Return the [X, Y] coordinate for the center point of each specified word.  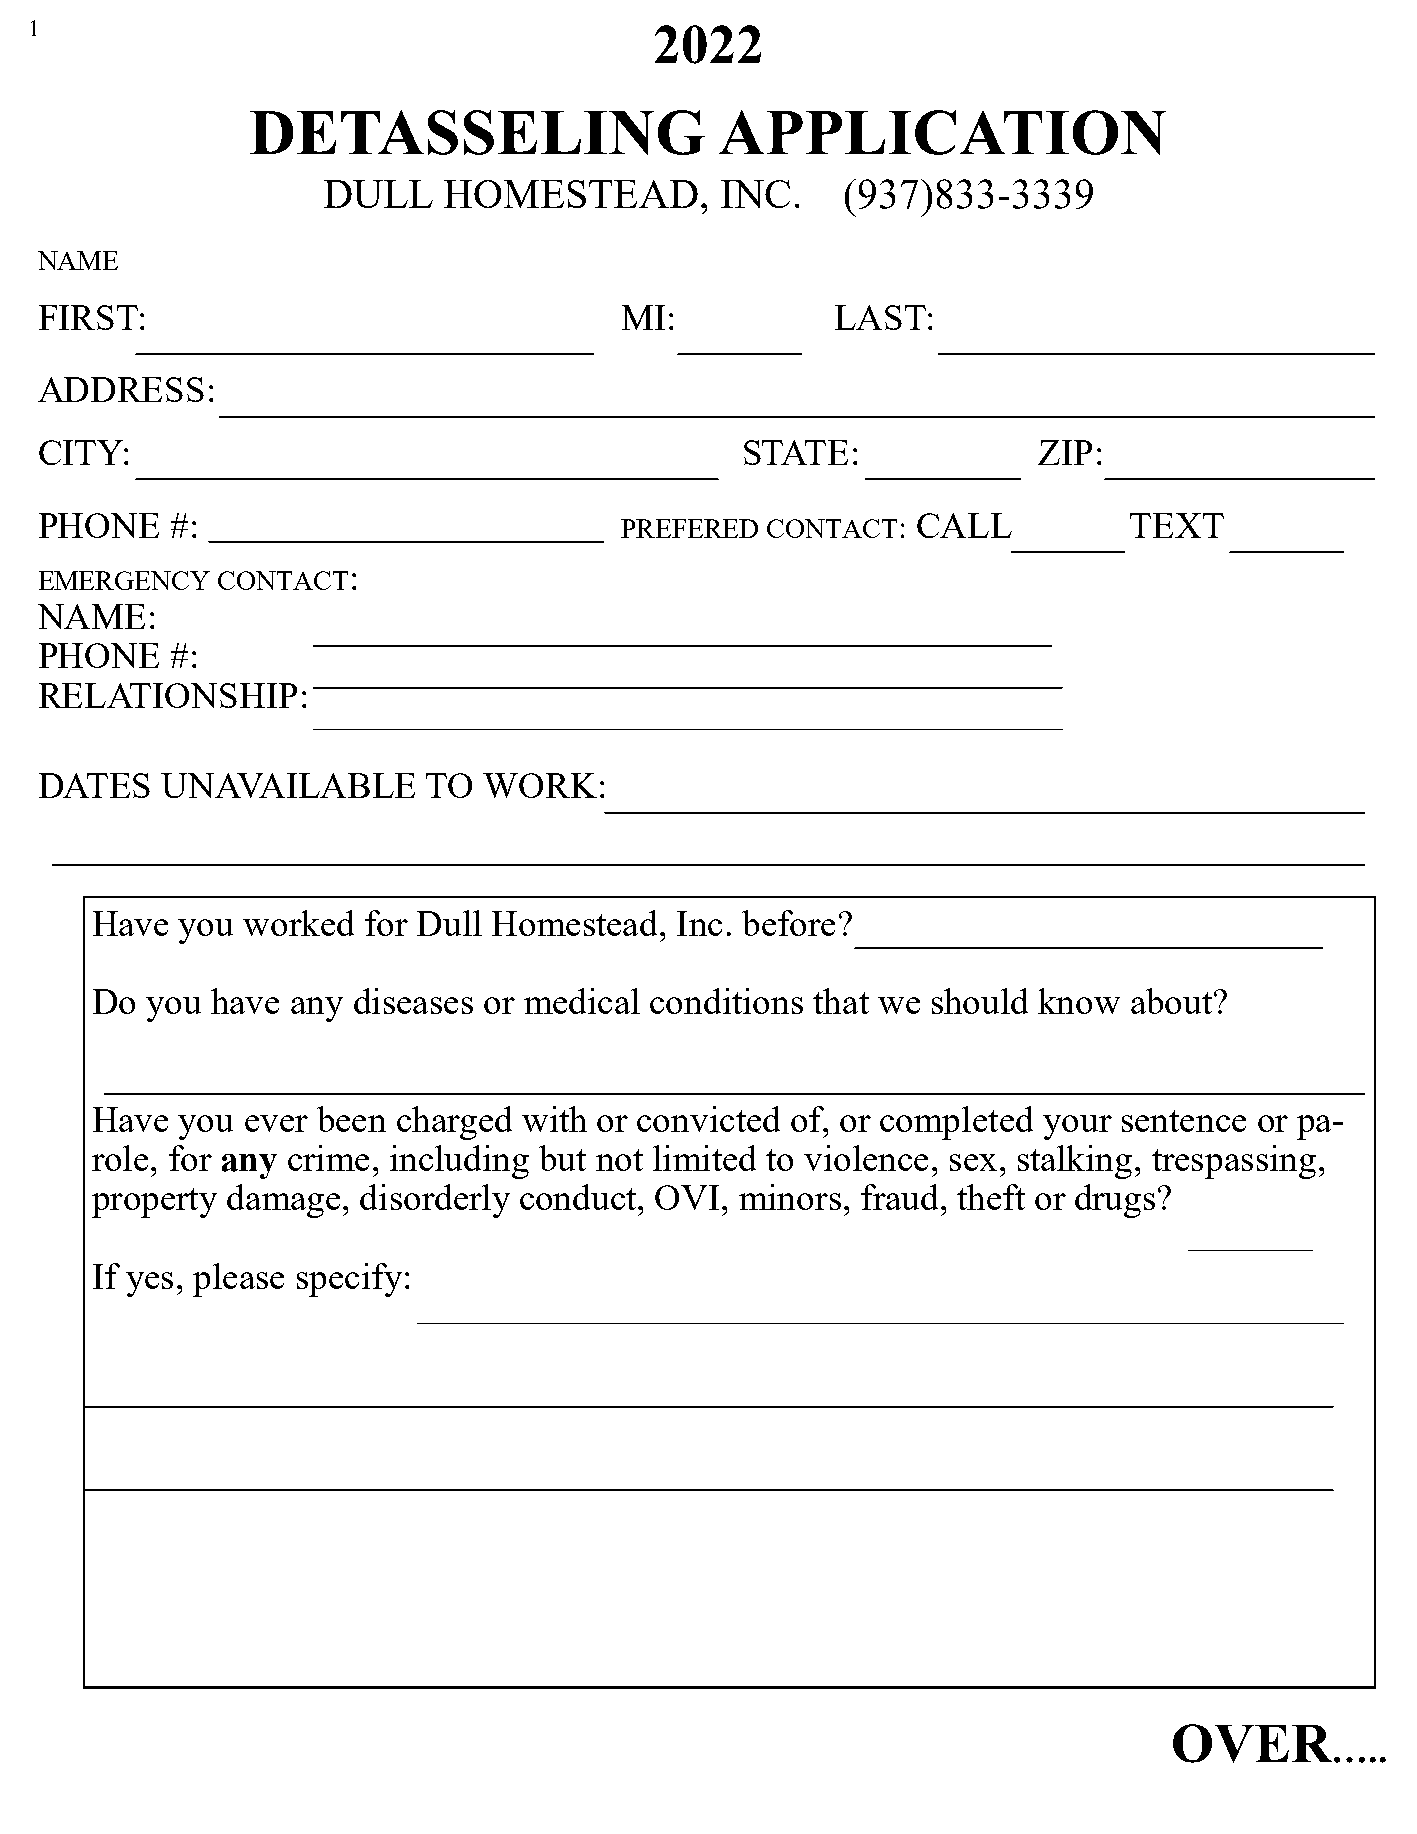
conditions [726, 1001]
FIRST [88, 317]
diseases [413, 1001]
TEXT [1177, 525]
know [1079, 1001]
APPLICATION [942, 132]
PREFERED [689, 528]
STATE [796, 452]
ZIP [1065, 452]
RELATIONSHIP [168, 695]
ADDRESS [121, 389]
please [238, 1280]
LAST [880, 317]
